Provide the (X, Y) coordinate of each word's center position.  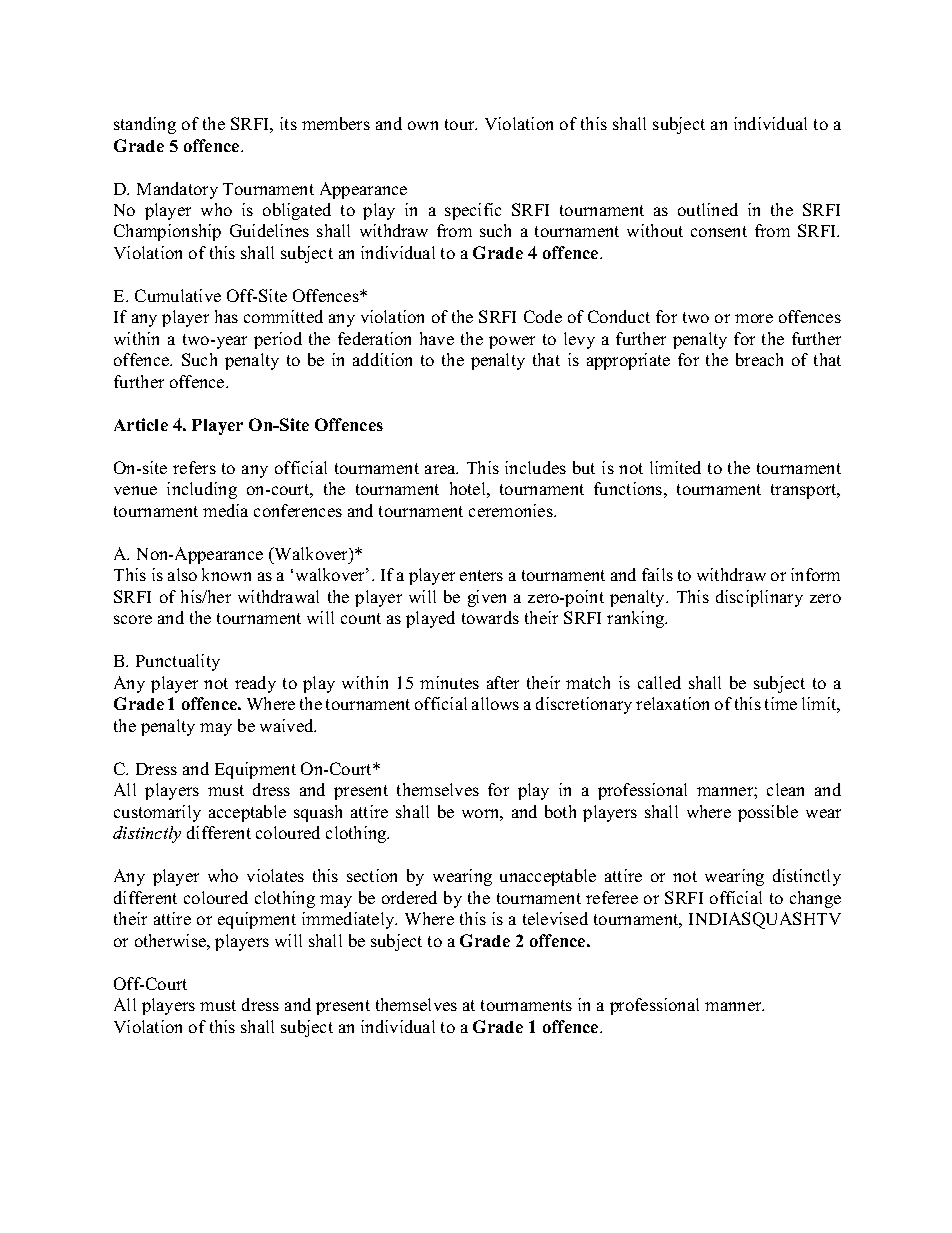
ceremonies (512, 510)
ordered (409, 897)
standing (145, 125)
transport (805, 491)
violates (275, 875)
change (815, 899)
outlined (708, 209)
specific (473, 211)
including (202, 490)
